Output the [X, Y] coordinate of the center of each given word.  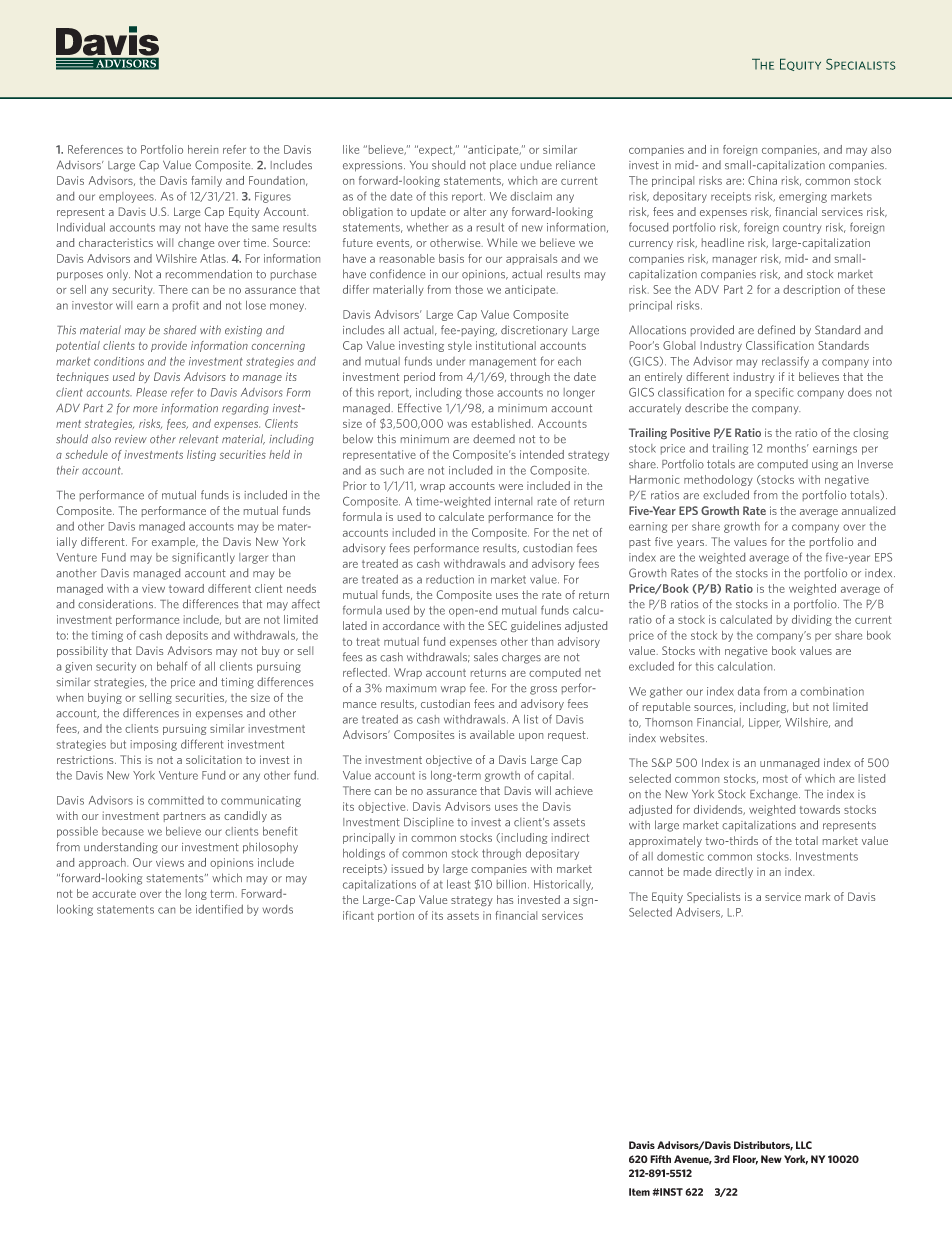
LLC [804, 1145]
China [762, 180]
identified [219, 909]
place [503, 166]
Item [639, 1192]
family [206, 181]
